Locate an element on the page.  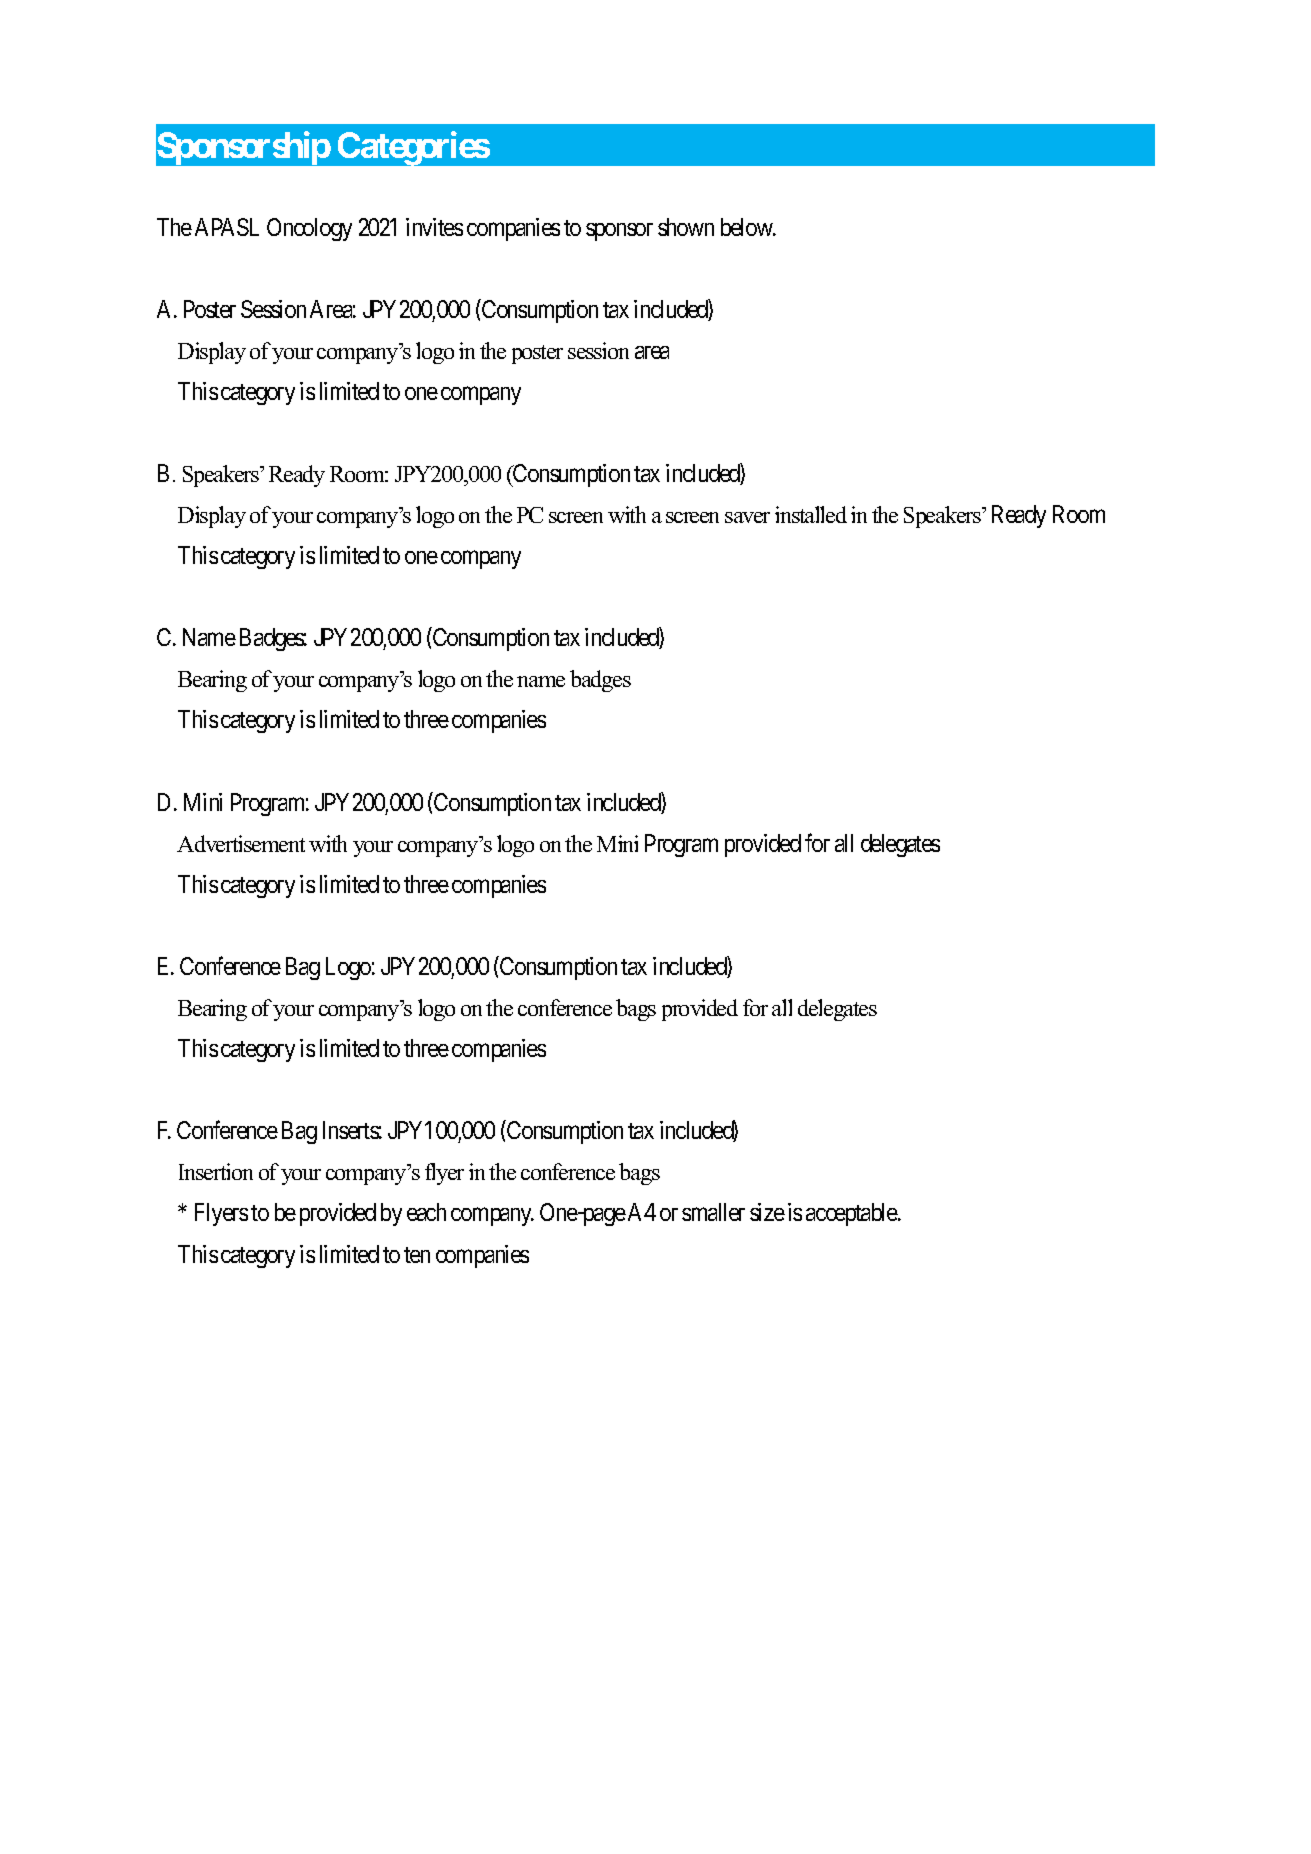
Oncology is located at coordinates (309, 229).
